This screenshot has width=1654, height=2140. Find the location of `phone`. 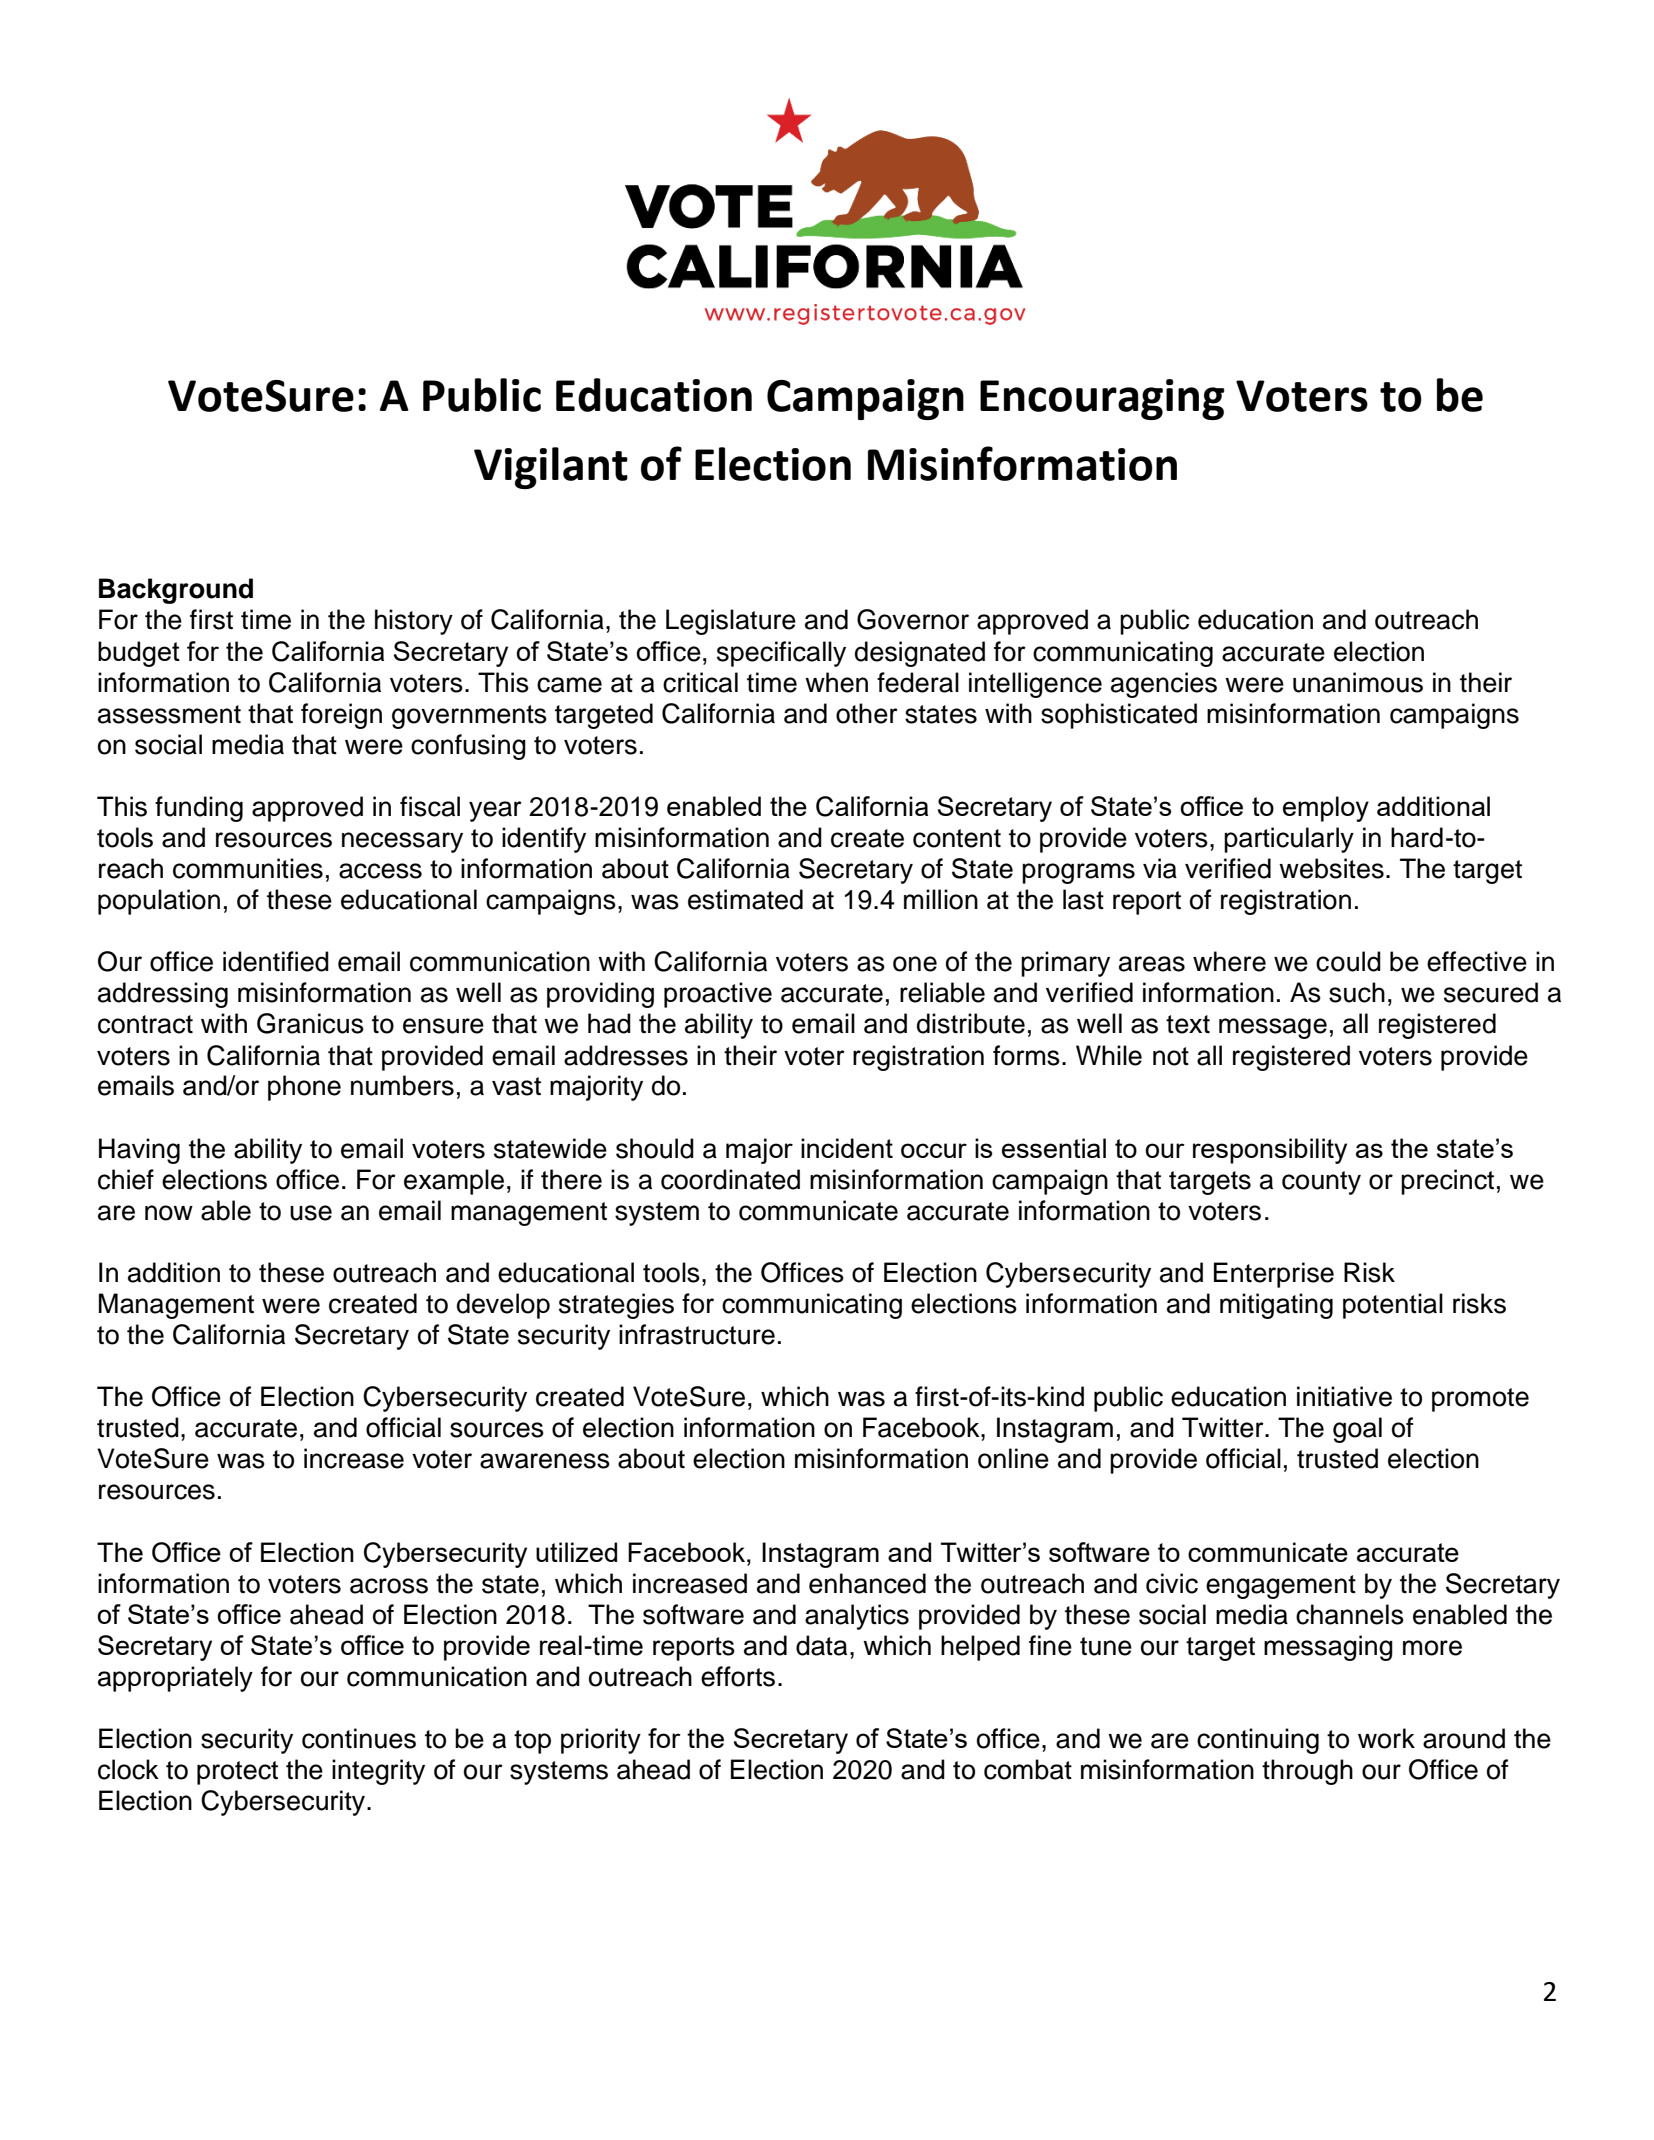

phone is located at coordinates (304, 1088).
